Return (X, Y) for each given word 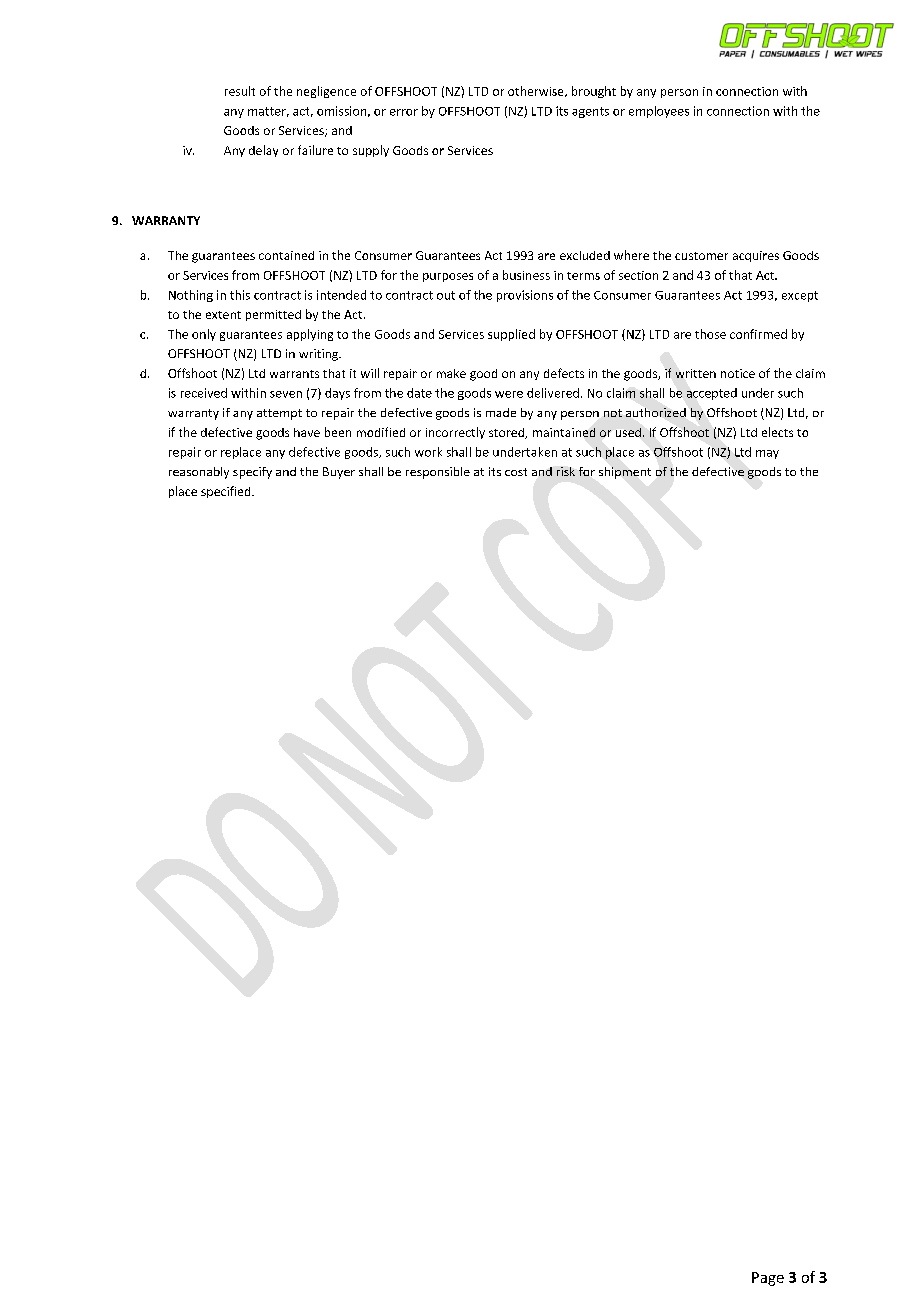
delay (263, 151)
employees (659, 112)
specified (227, 492)
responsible (438, 473)
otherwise (537, 91)
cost (516, 472)
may (767, 454)
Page (768, 1279)
